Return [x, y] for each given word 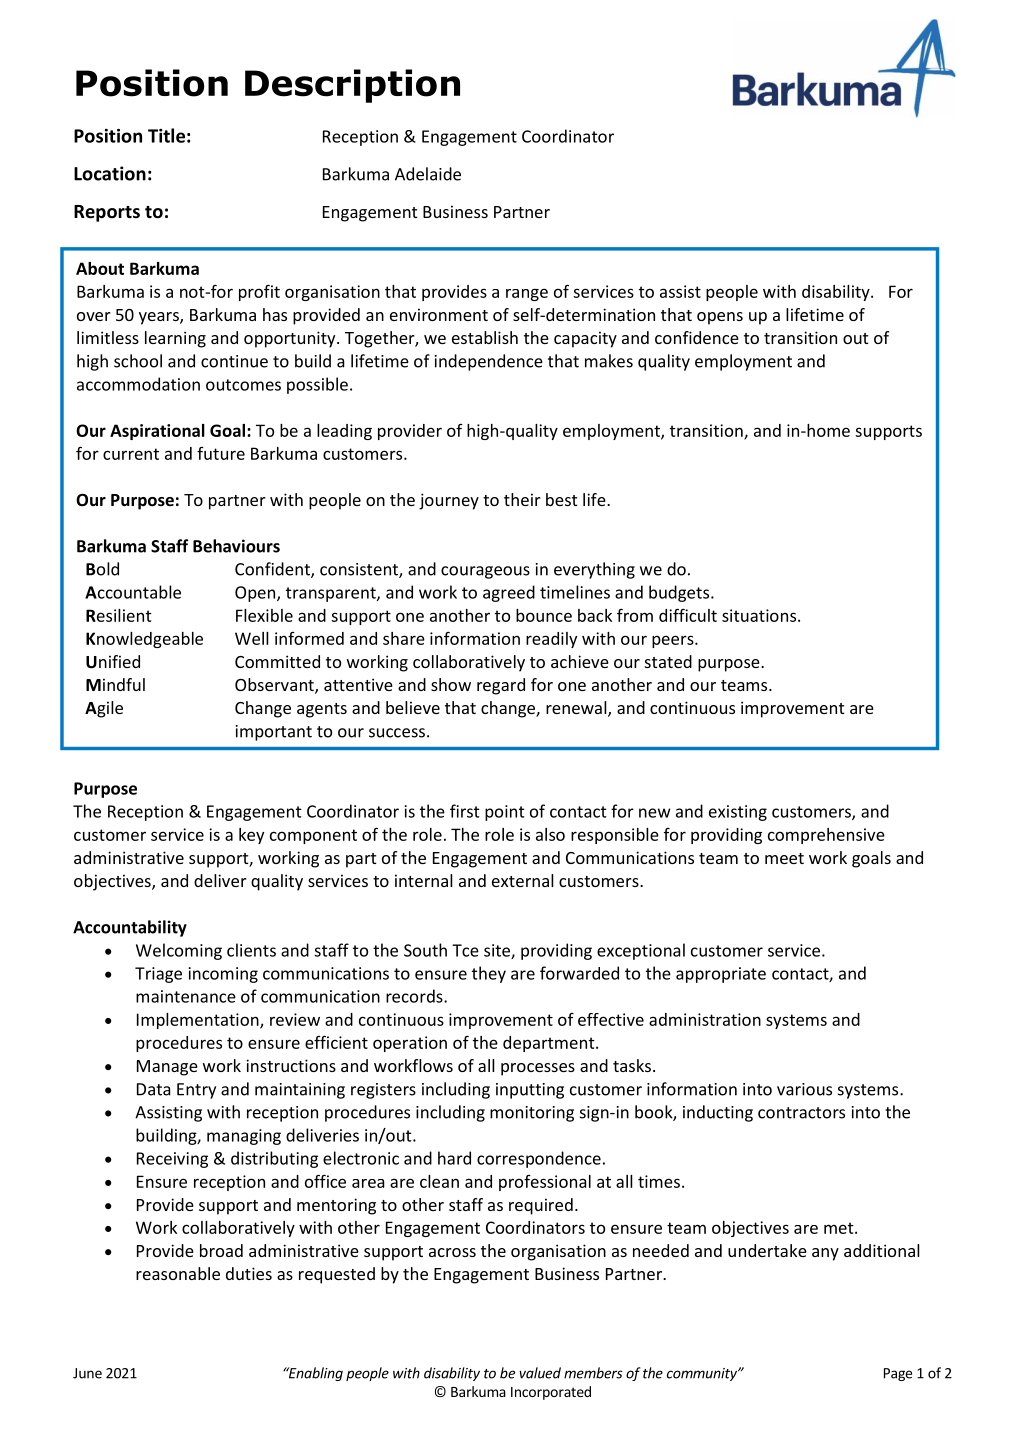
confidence [697, 337]
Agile [104, 709]
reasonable [178, 1273]
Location [110, 173]
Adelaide [428, 174]
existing [738, 813]
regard [501, 686]
